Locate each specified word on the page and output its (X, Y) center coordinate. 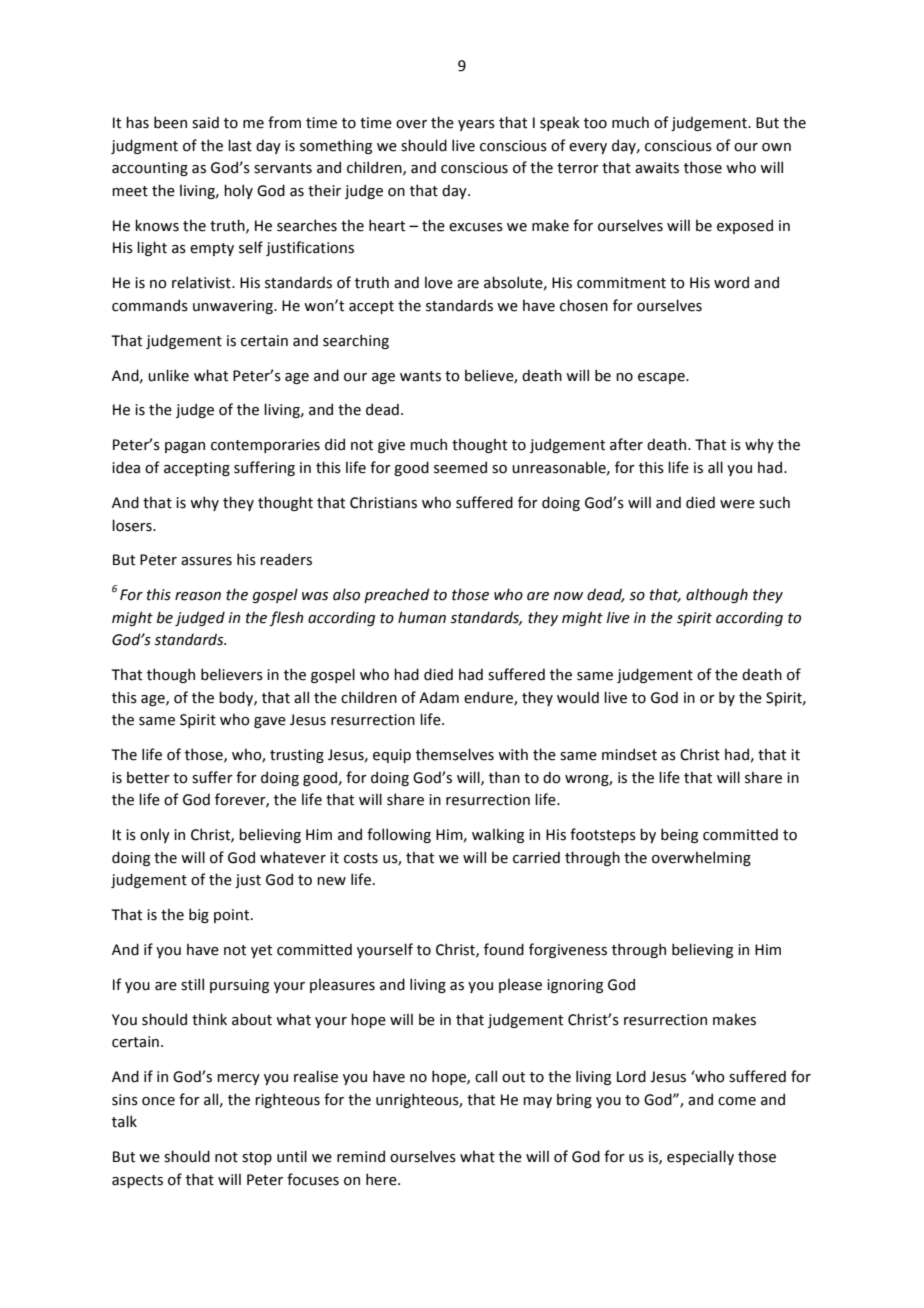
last (240, 145)
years (476, 125)
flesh (286, 618)
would (578, 697)
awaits (657, 168)
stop (257, 1158)
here (382, 1179)
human (422, 617)
